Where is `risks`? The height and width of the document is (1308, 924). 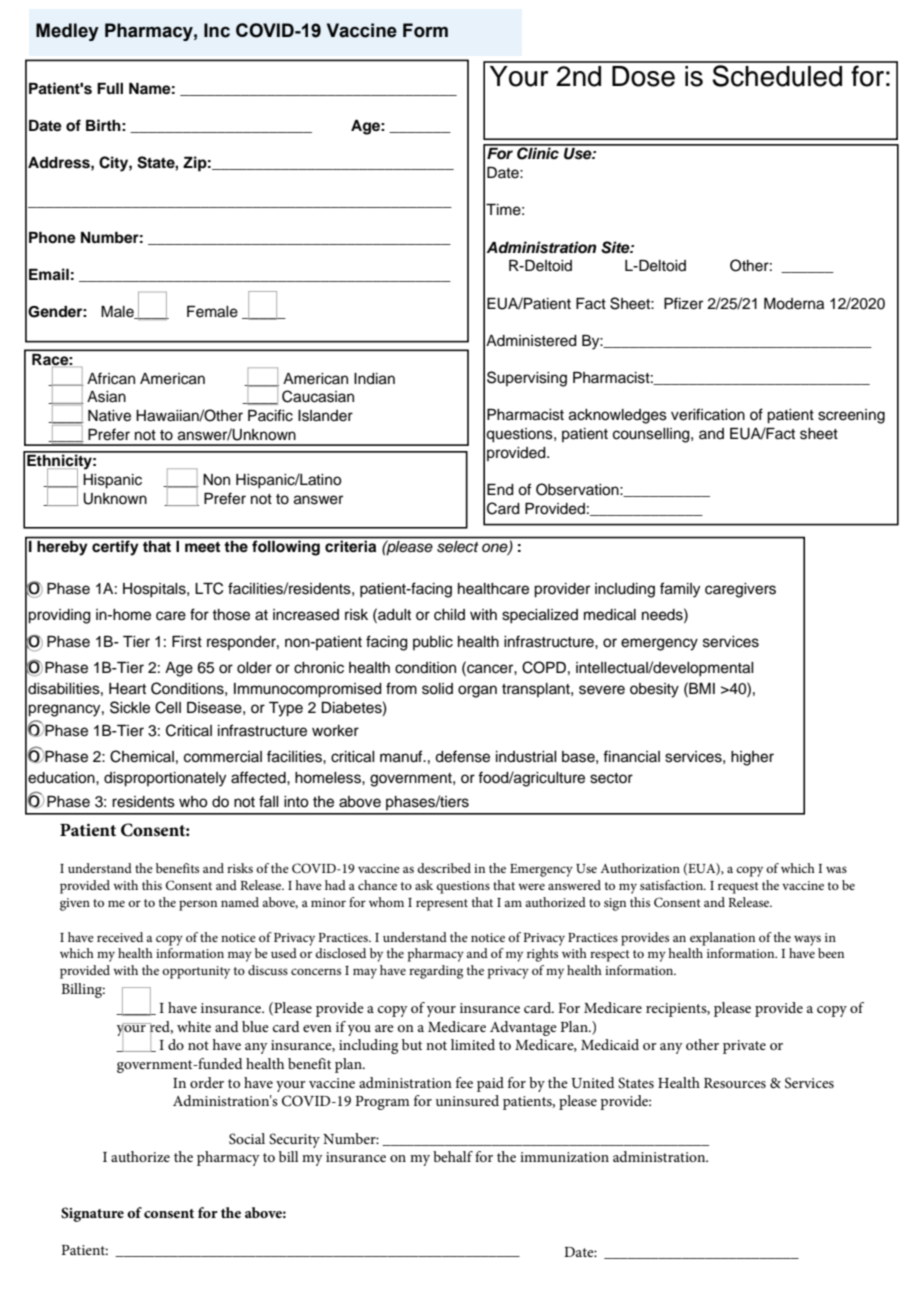 risks is located at coordinates (240, 868).
